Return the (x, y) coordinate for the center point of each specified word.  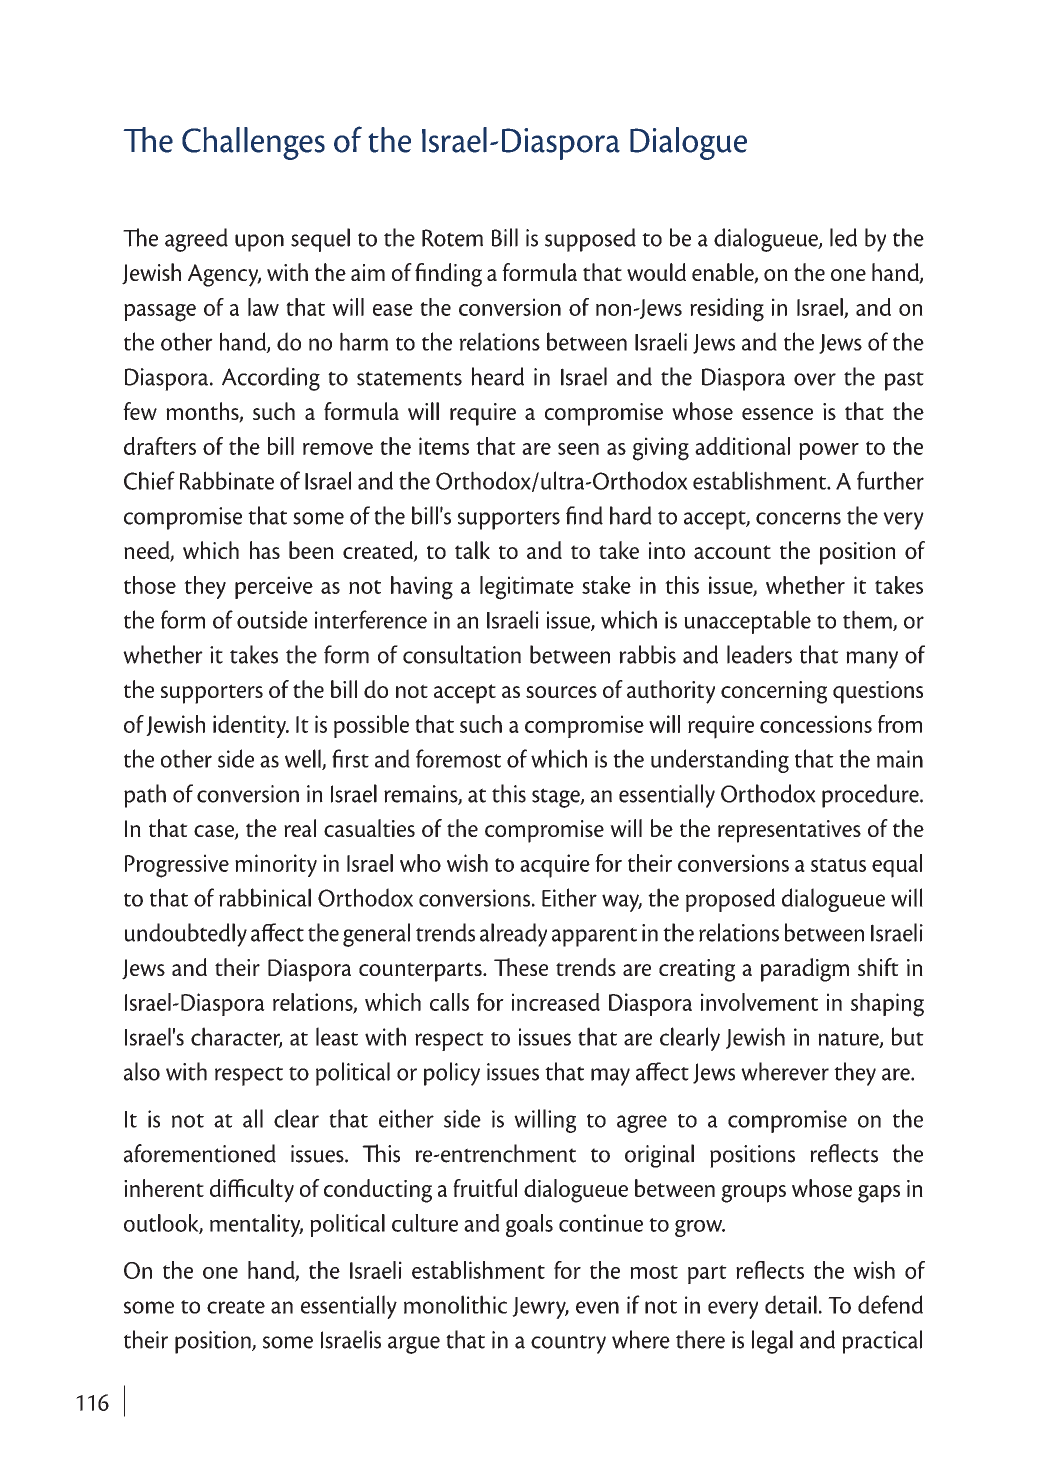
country (568, 1344)
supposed (590, 240)
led (843, 237)
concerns (798, 518)
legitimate (527, 588)
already (513, 935)
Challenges (253, 143)
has (265, 550)
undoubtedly (186, 935)
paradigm (805, 970)
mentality (256, 1225)
